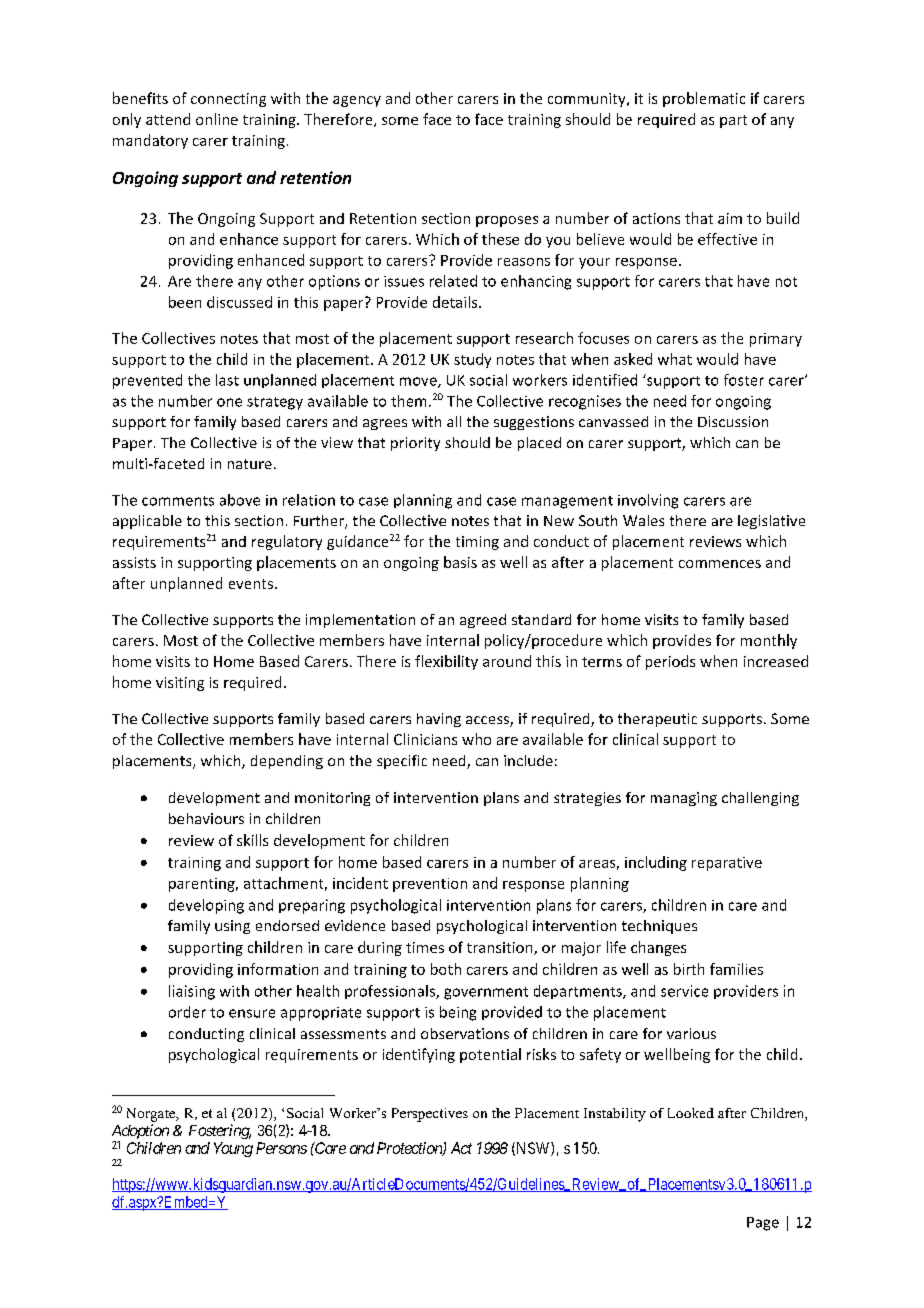 This image has width=924, height=1308. What do you see at coordinates (415, 444) in the image?
I see `priority` at bounding box center [415, 444].
